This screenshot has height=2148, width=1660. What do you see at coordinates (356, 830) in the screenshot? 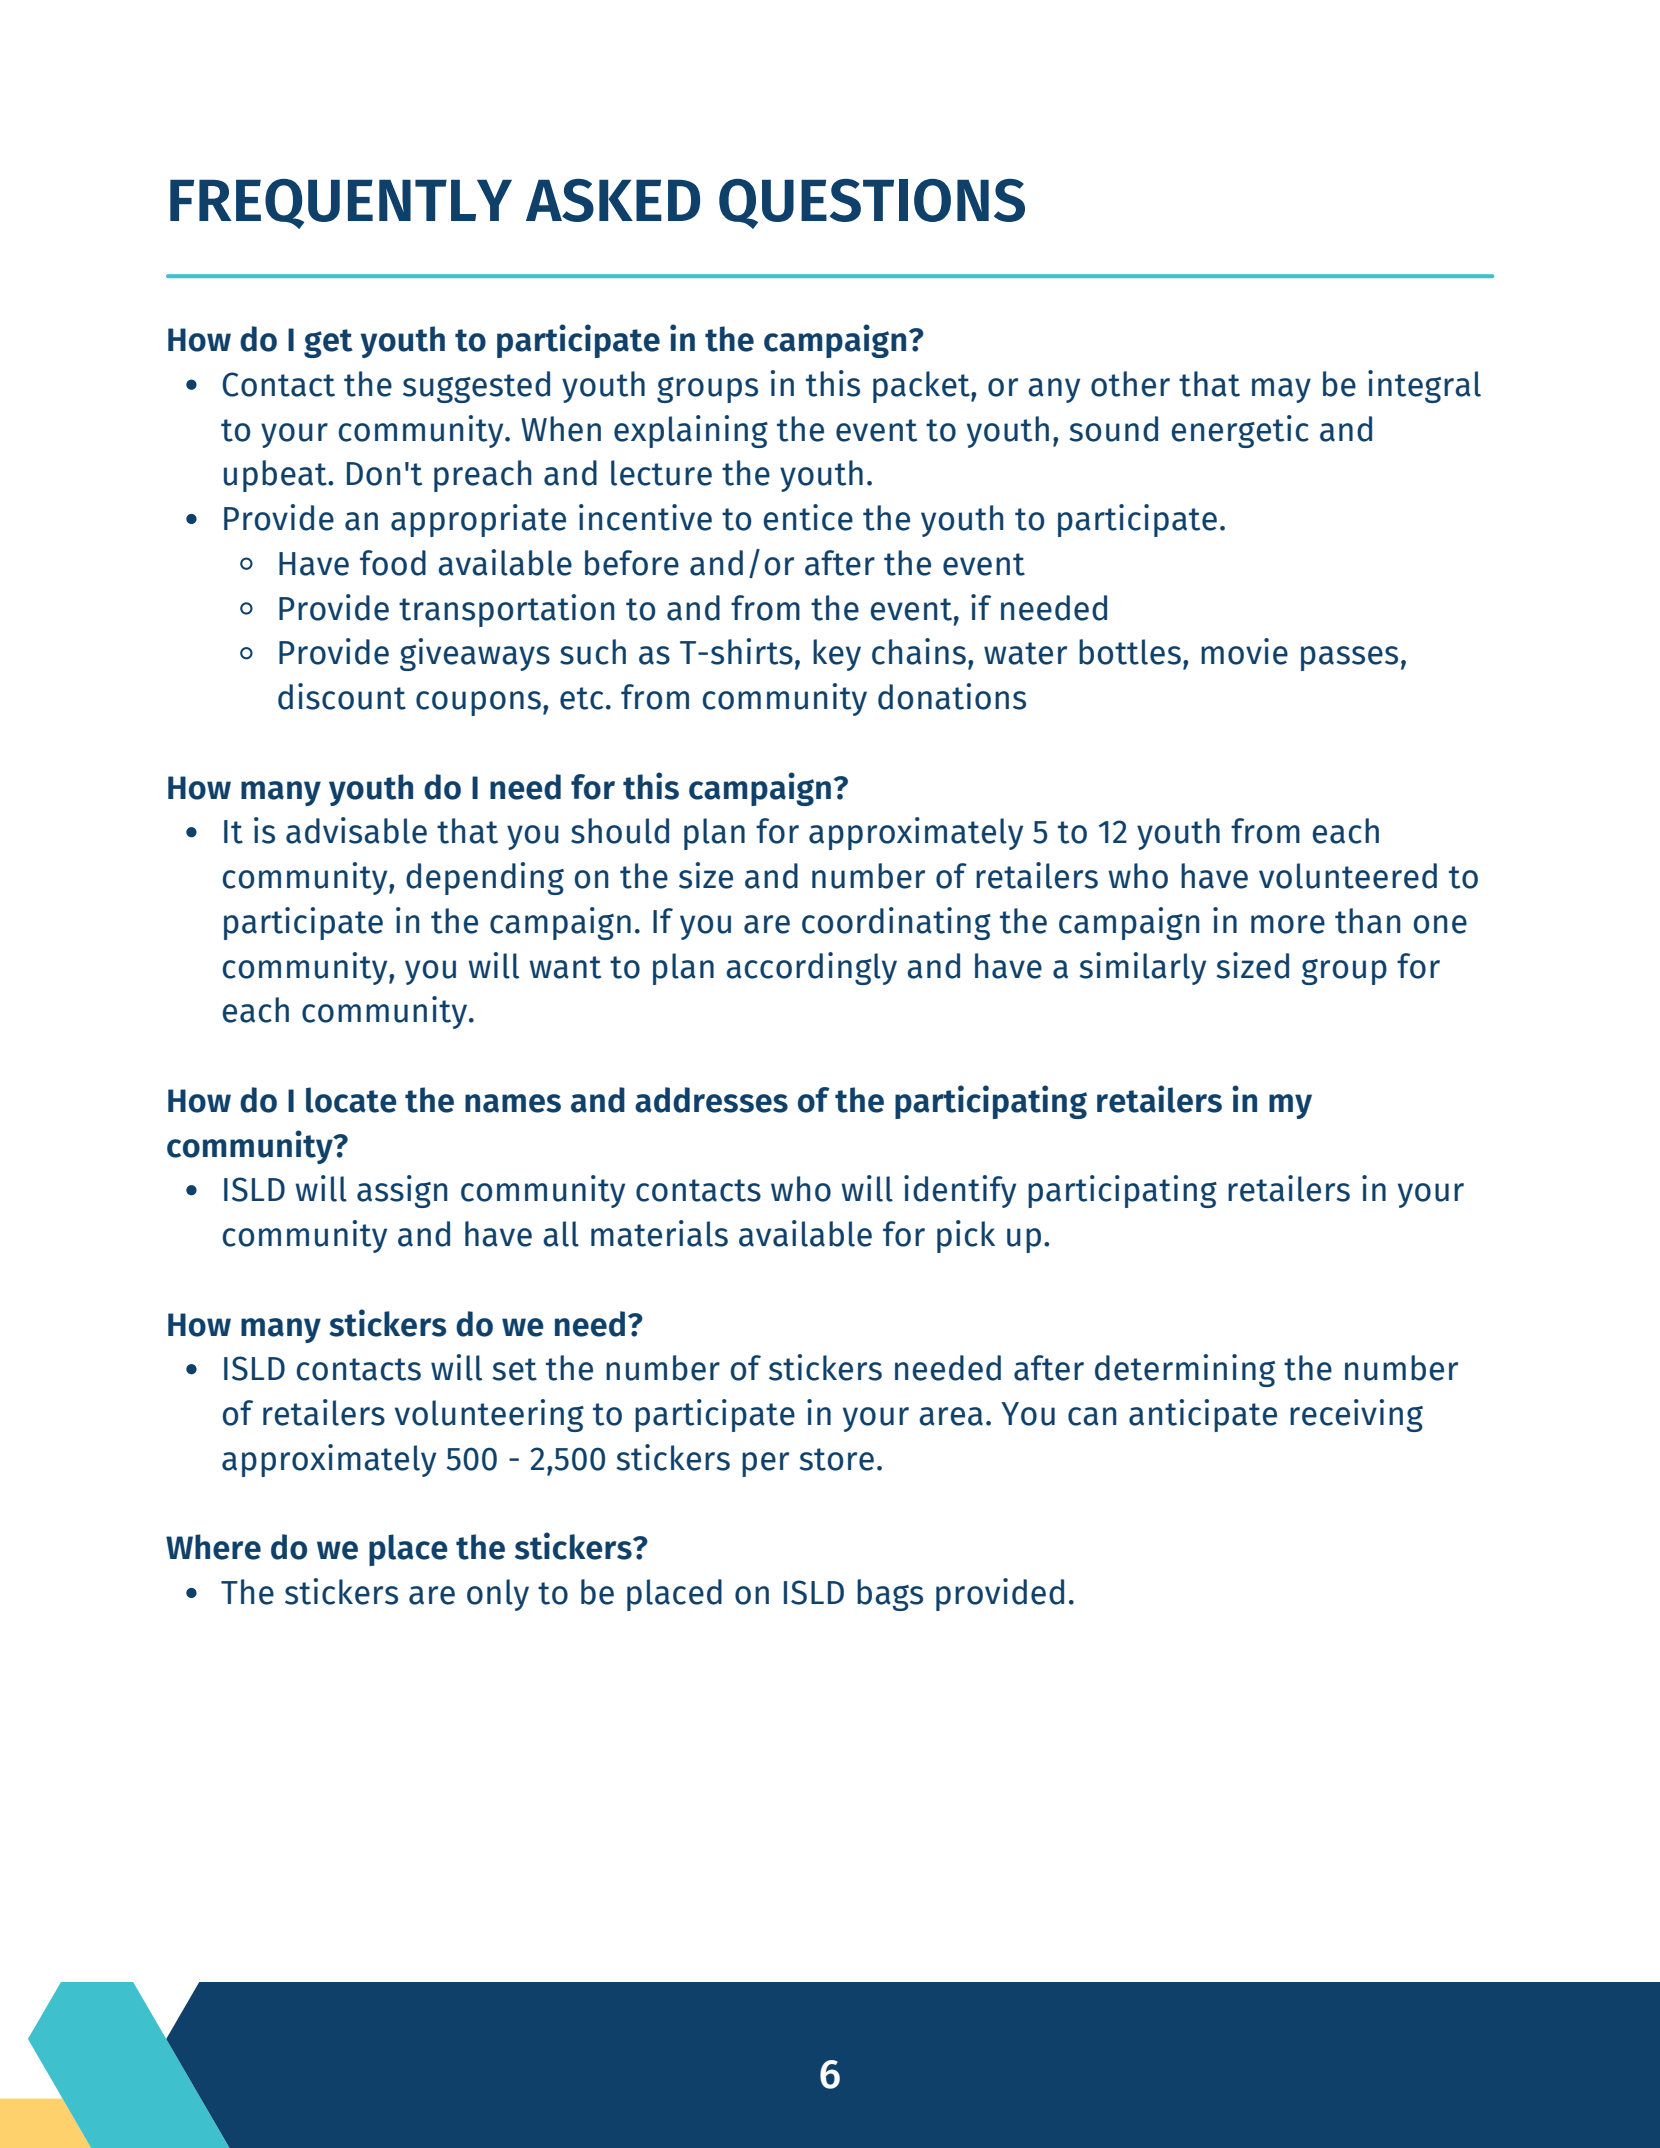
I see `advisable` at bounding box center [356, 830].
